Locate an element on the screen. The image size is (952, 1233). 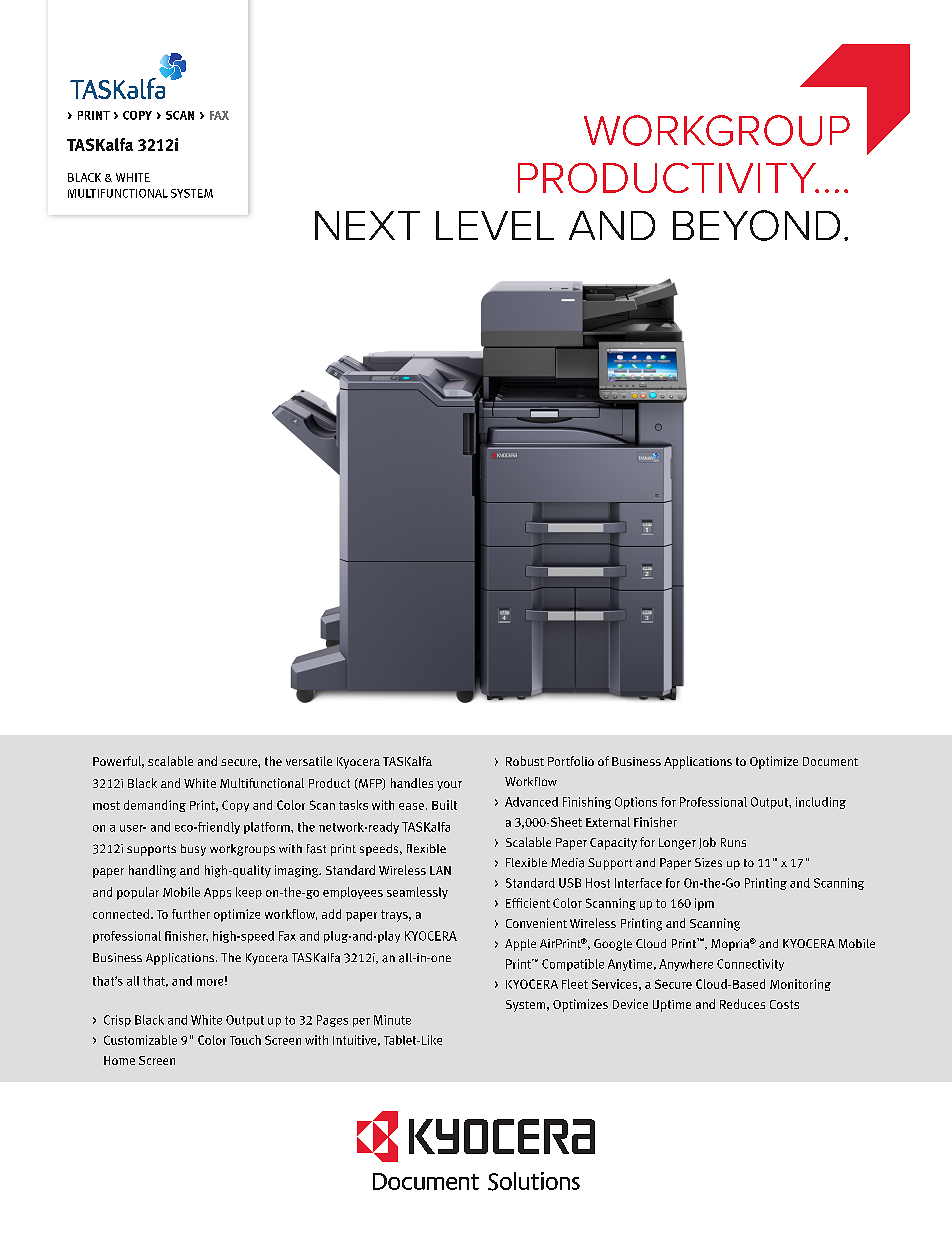
BEYOND is located at coordinates (756, 225).
